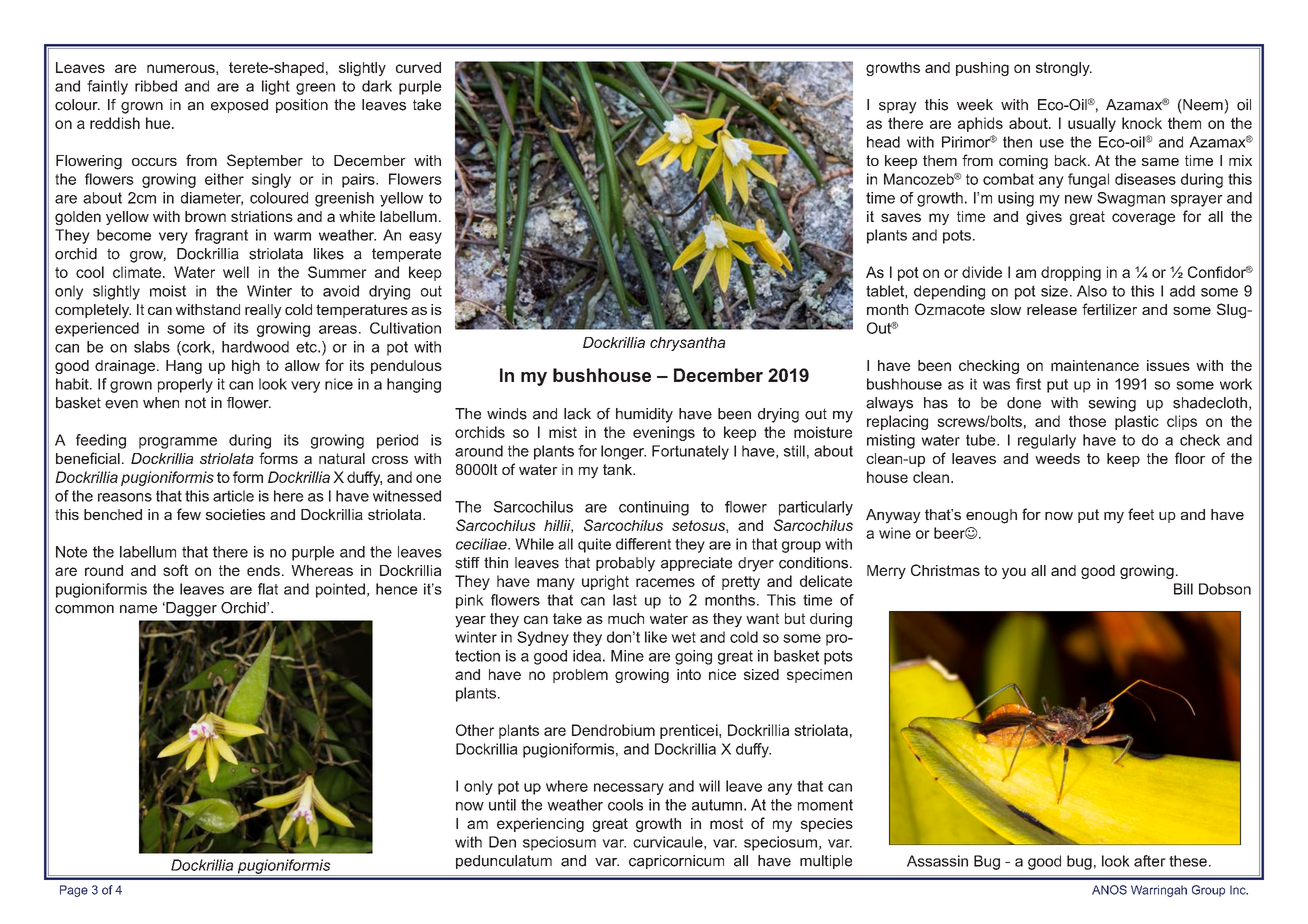 This screenshot has height=924, width=1308. Describe the element at coordinates (687, 344) in the screenshot. I see `chrysantha` at that location.
